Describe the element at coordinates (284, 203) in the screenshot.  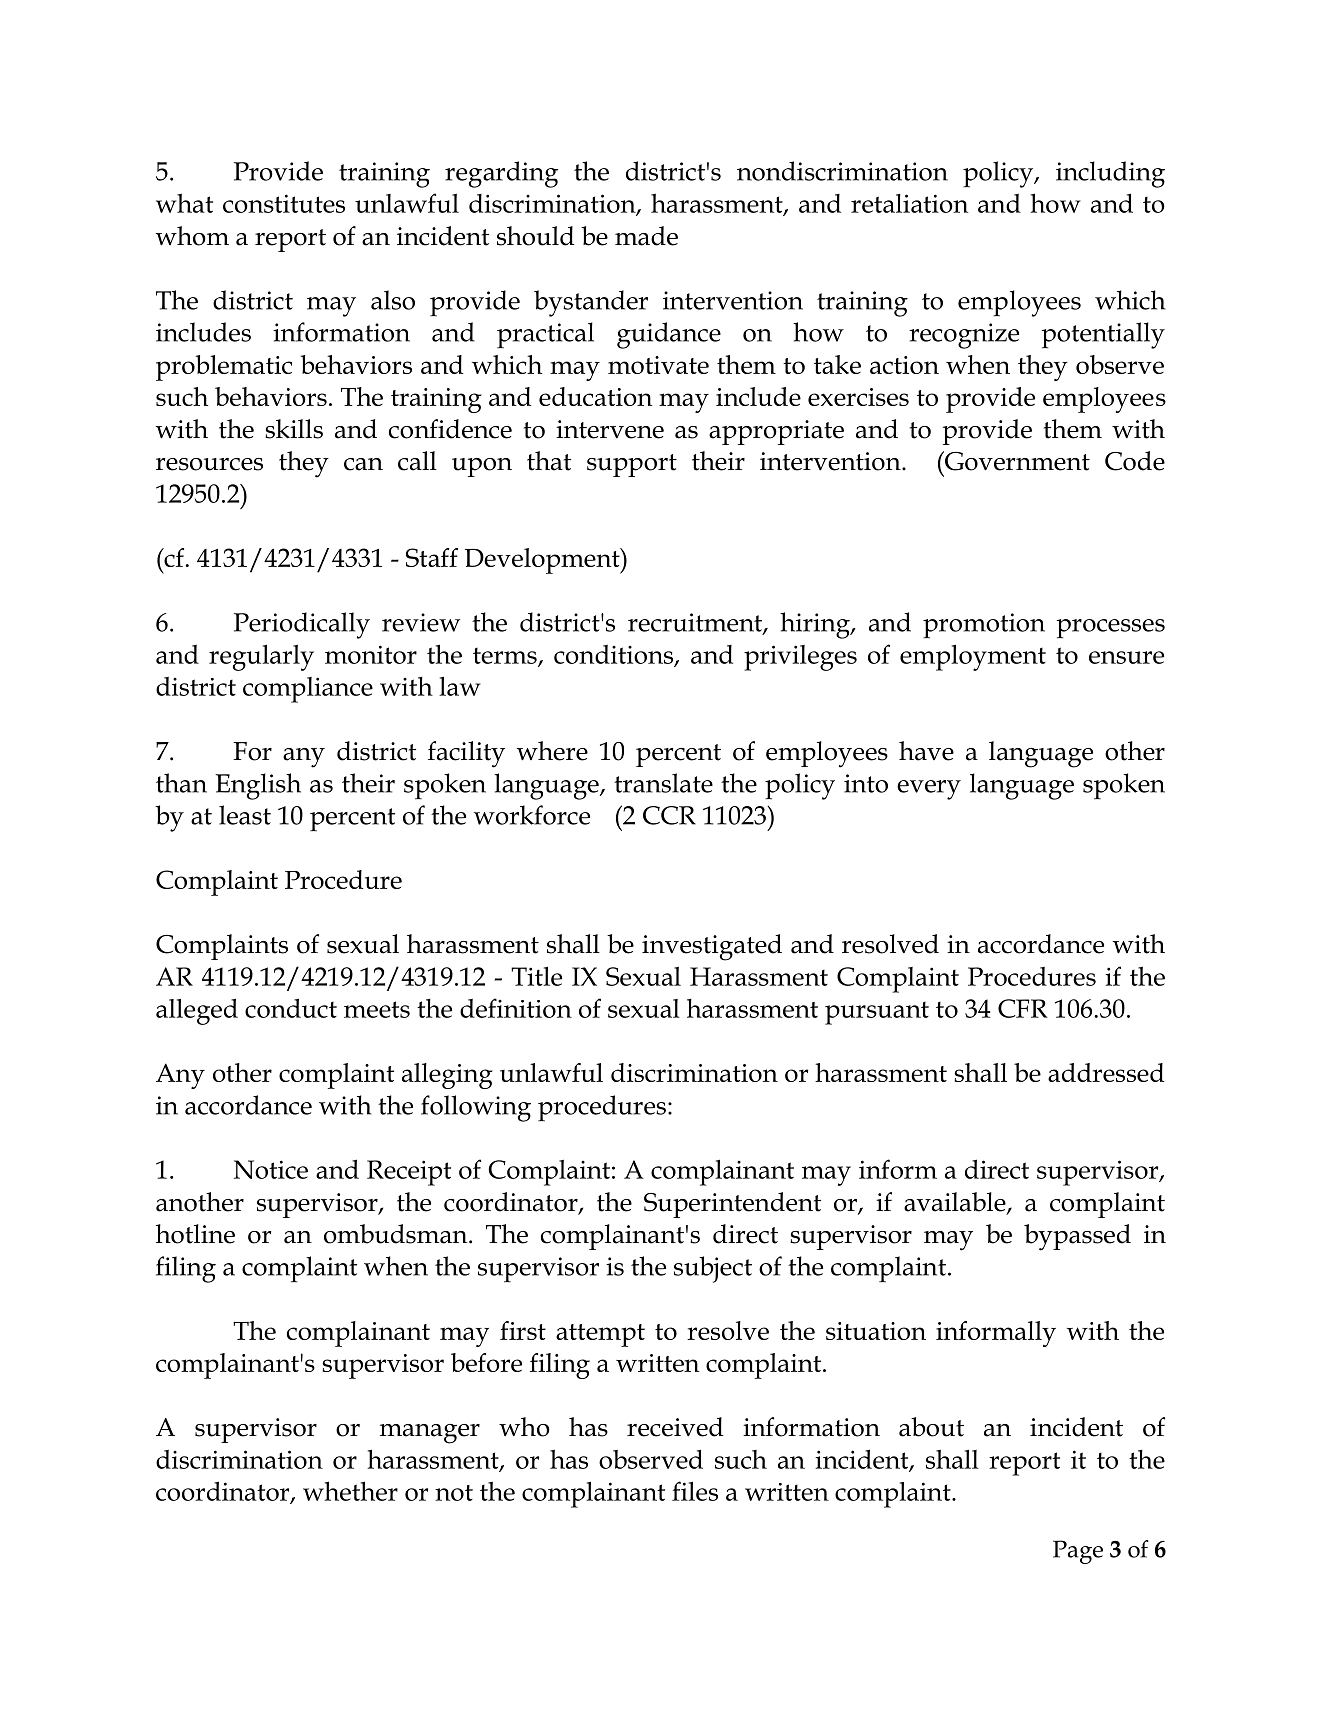
I see `constitutes` at that location.
